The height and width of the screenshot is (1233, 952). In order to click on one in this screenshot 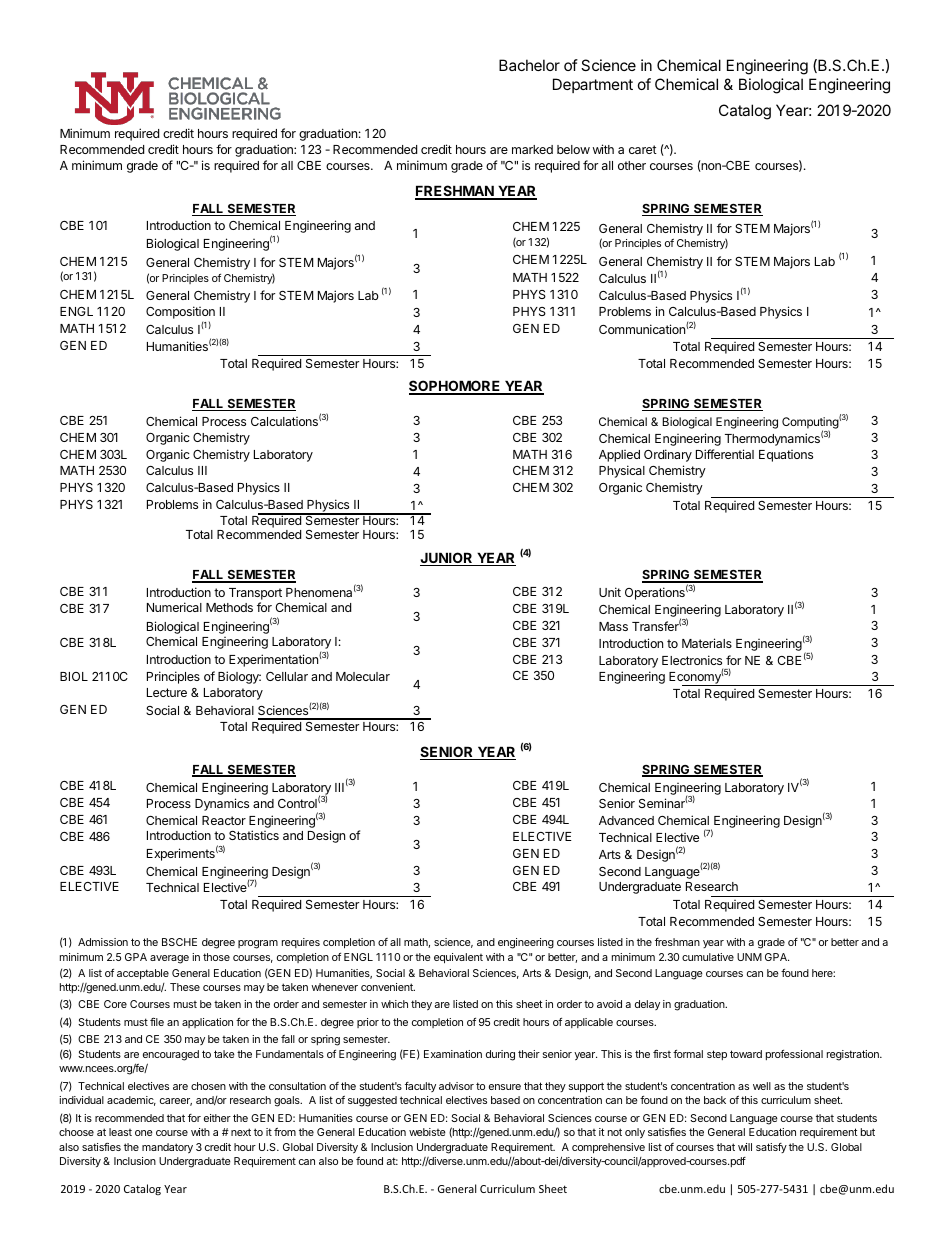, I will do `click(144, 1133)`.
